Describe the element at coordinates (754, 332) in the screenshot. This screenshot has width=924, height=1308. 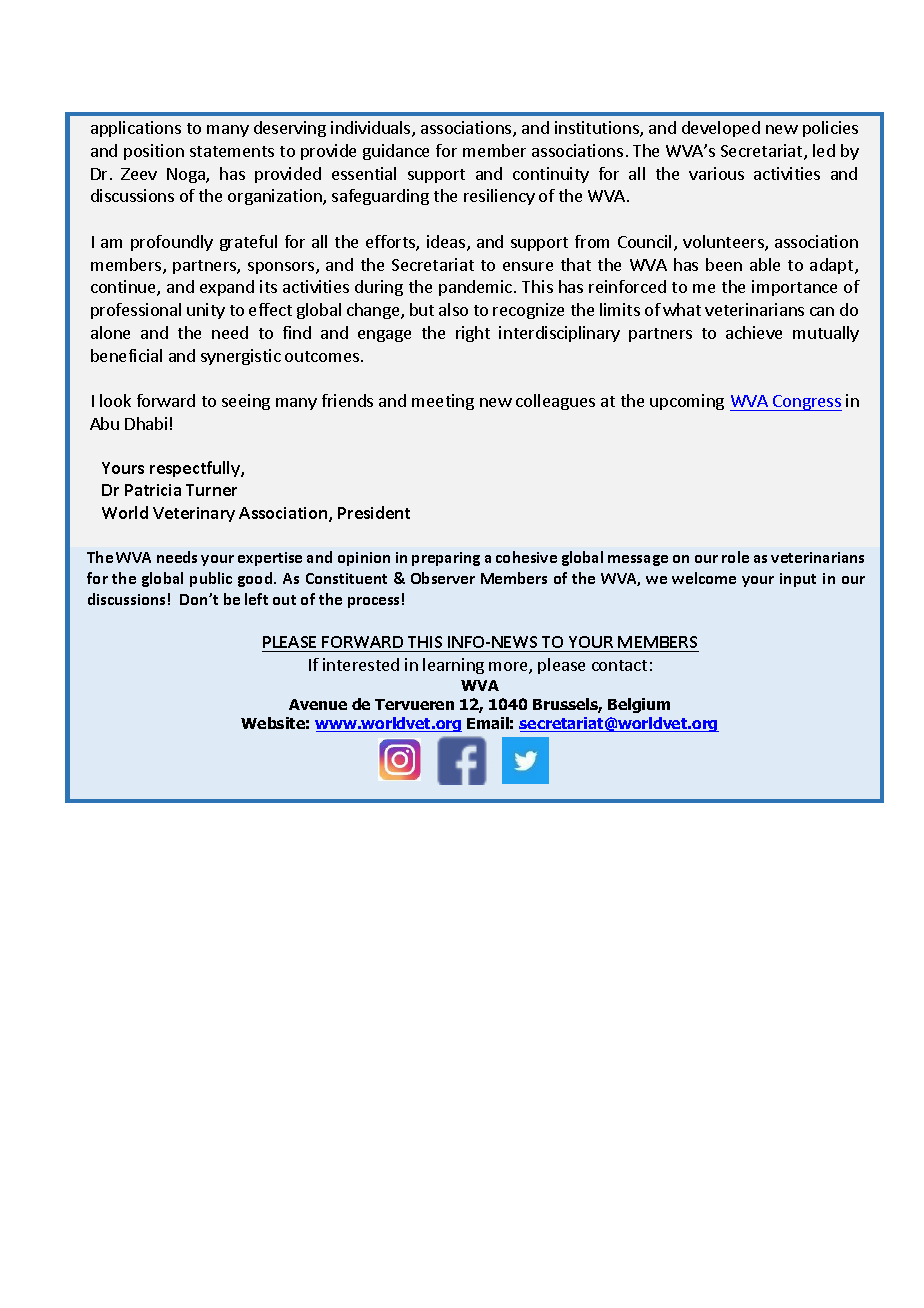
I see `achieve` at that location.
